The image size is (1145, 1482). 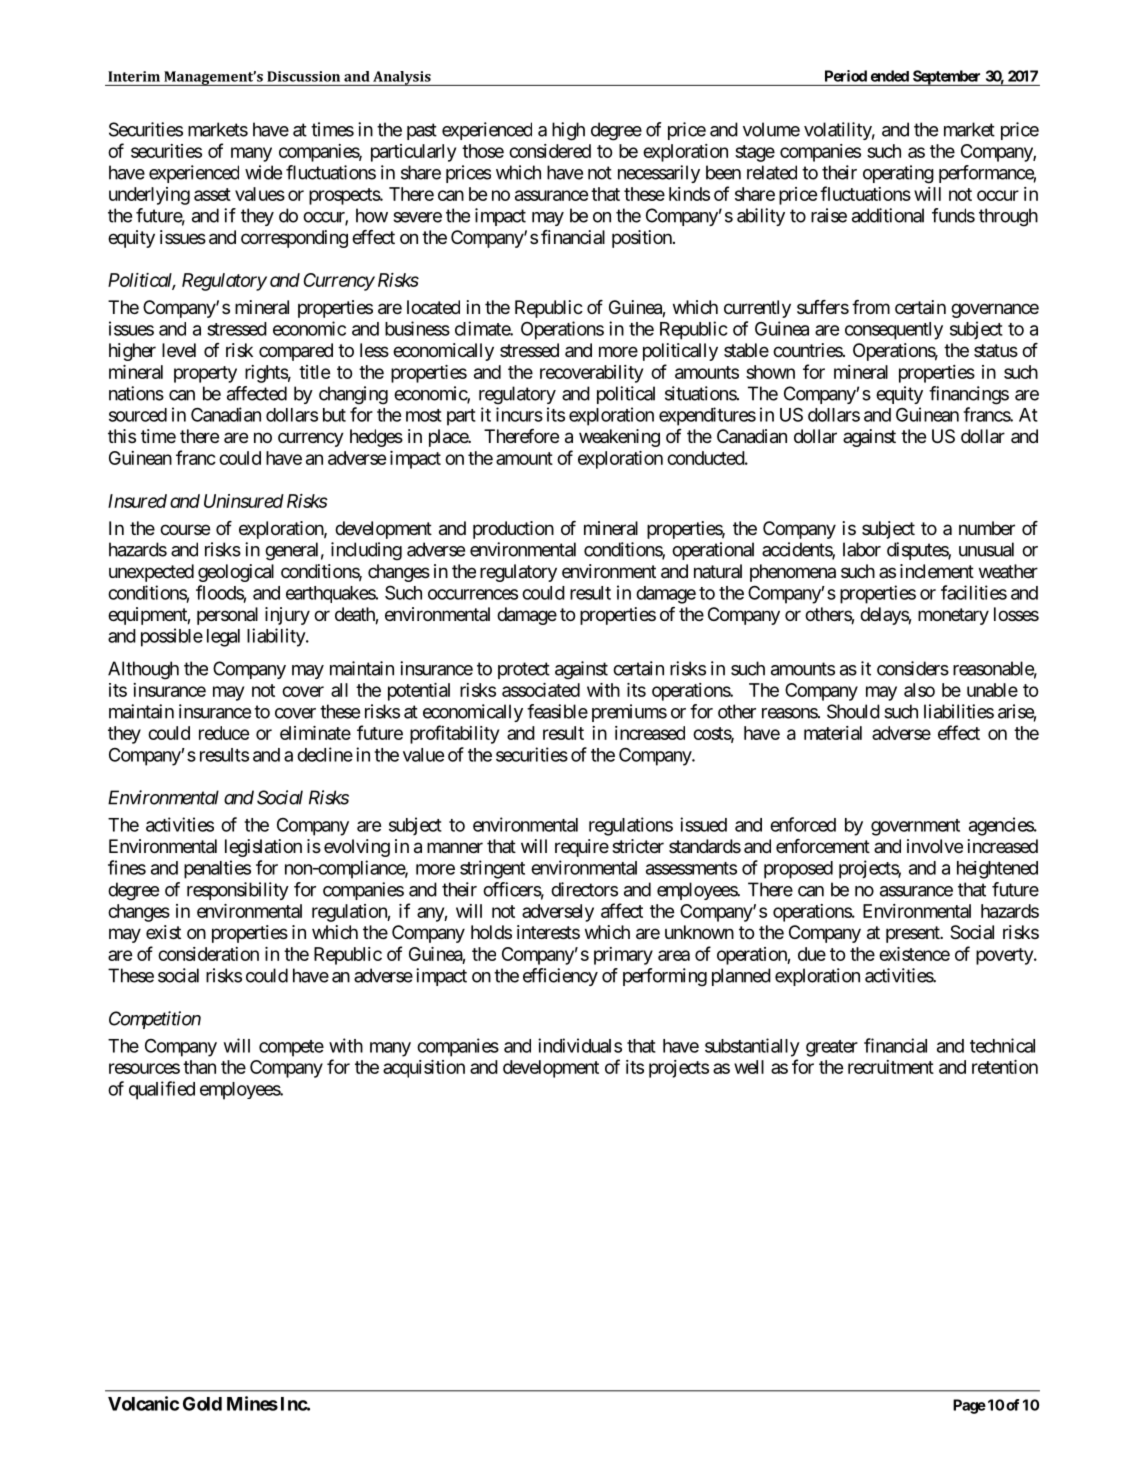 What do you see at coordinates (199, 1067) in the page?
I see `than` at bounding box center [199, 1067].
